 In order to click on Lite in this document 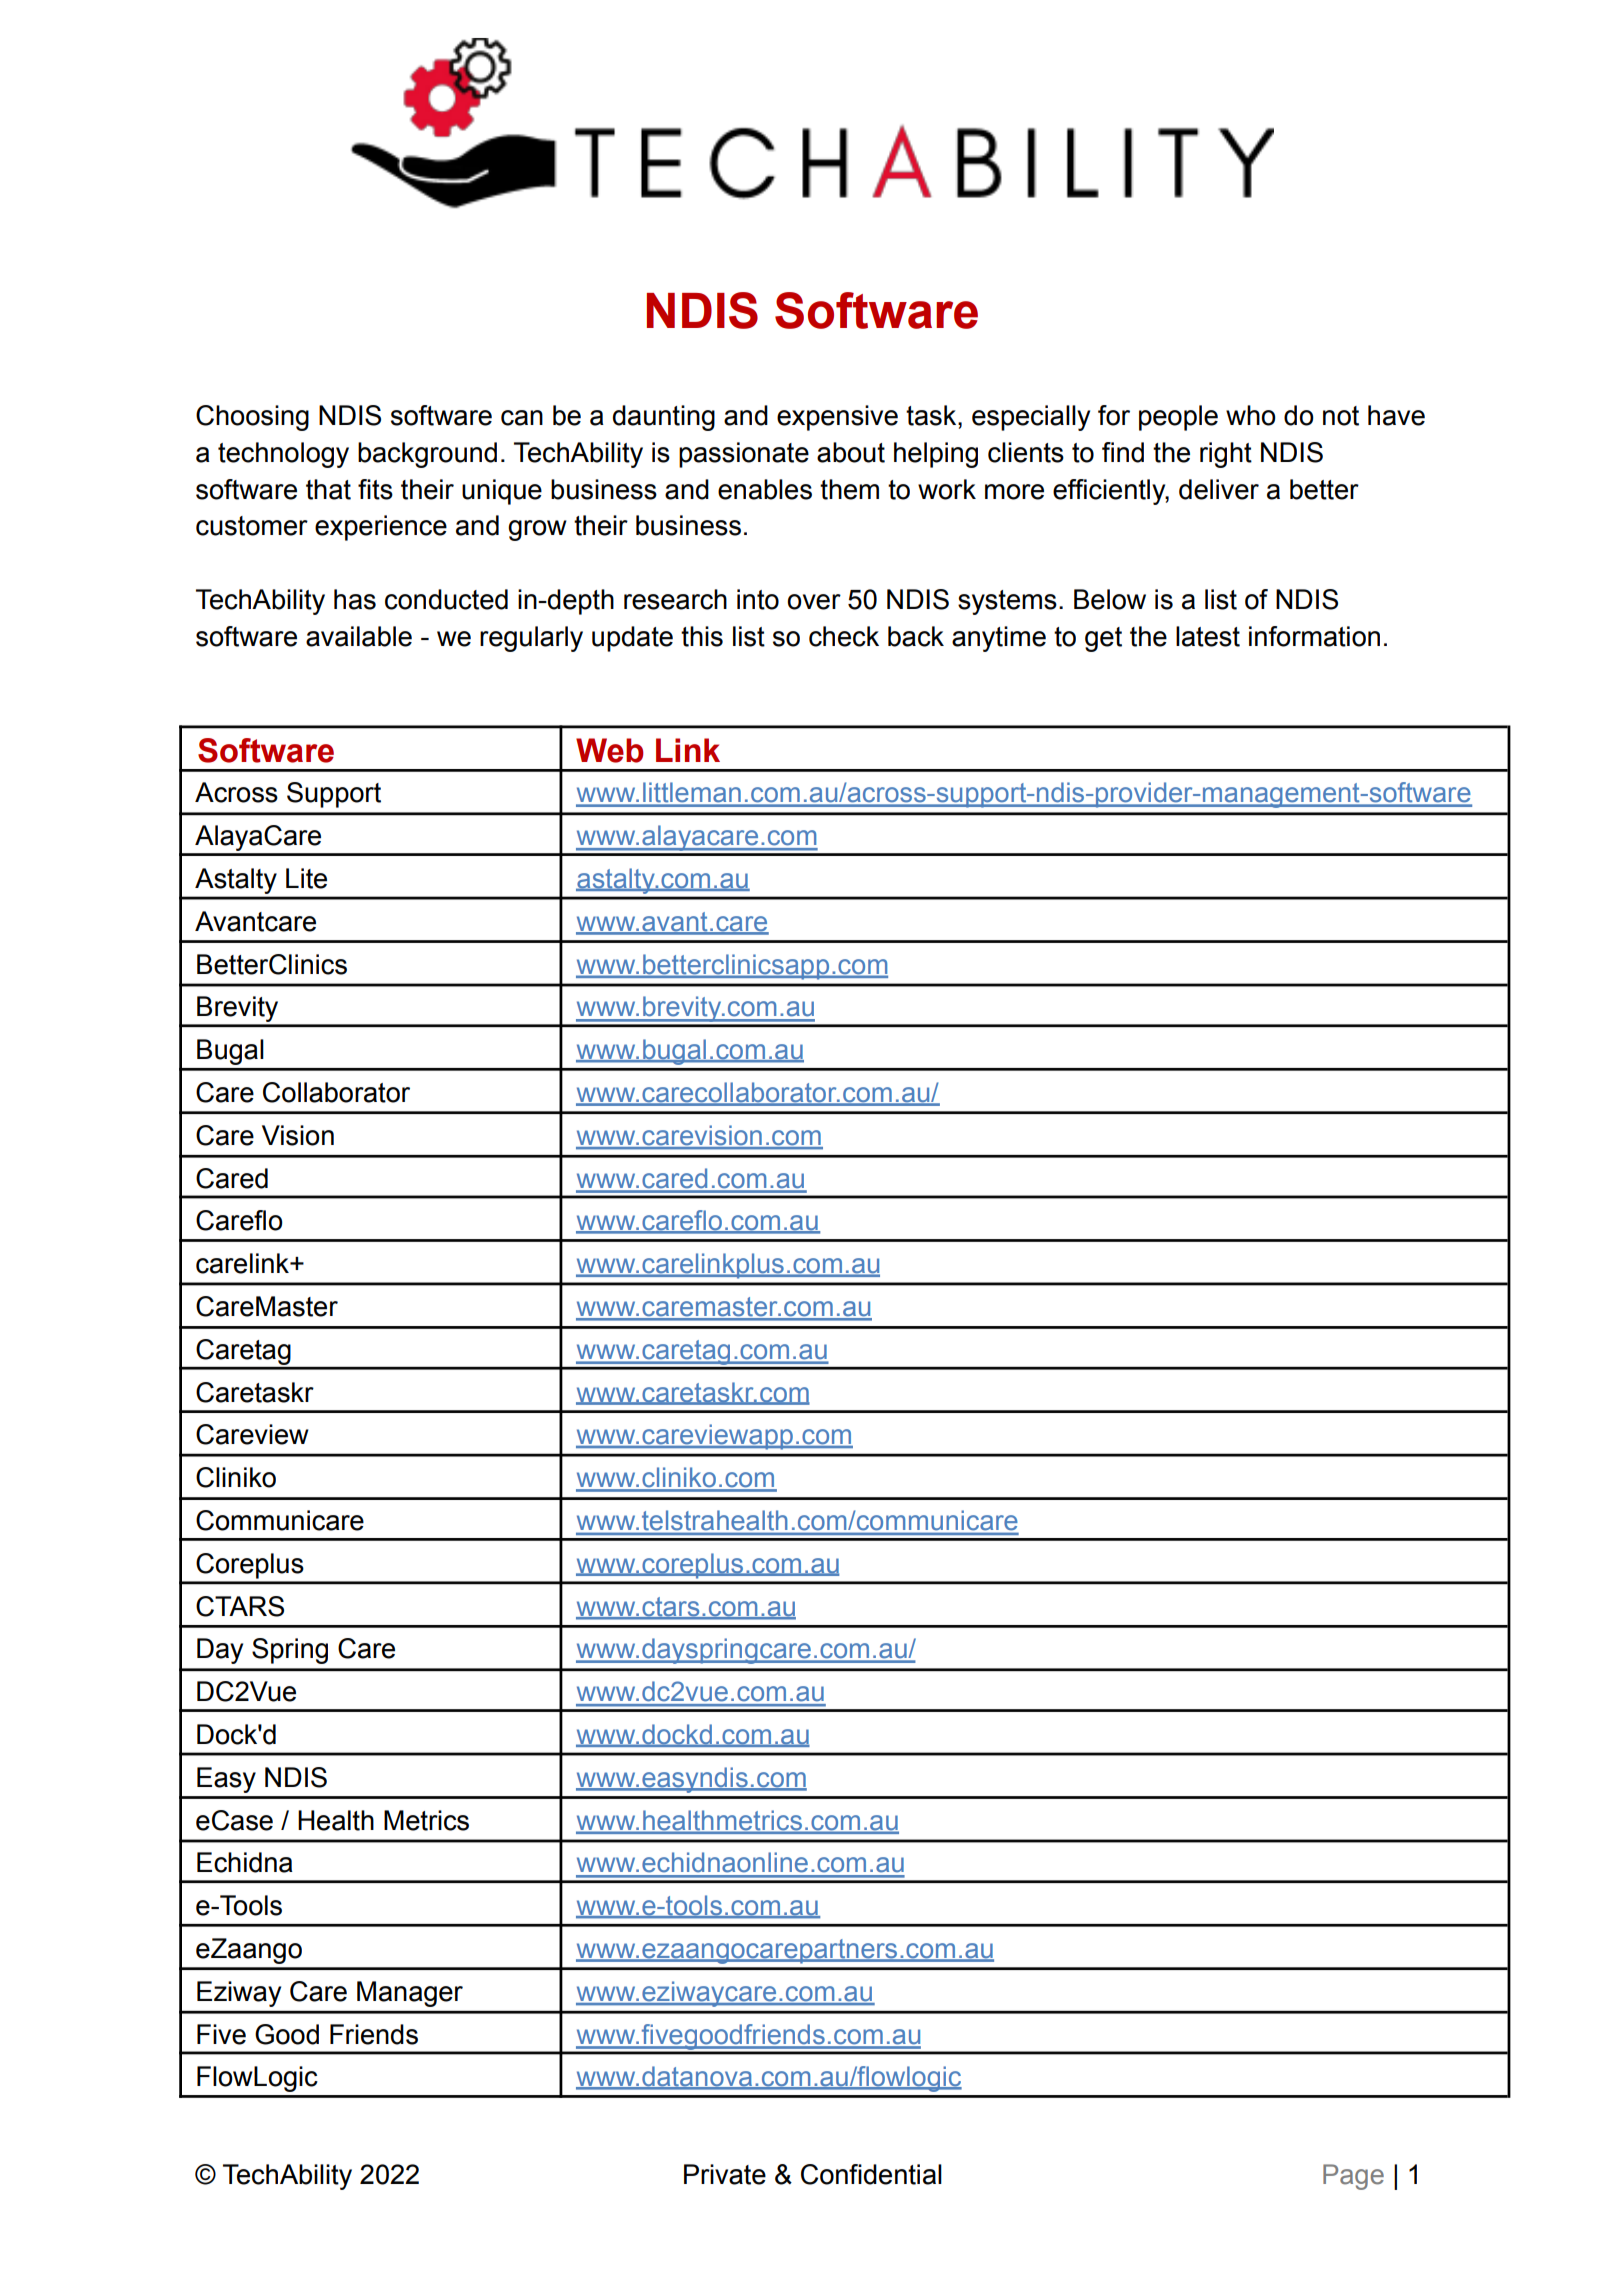, I will do `click(306, 878)`.
